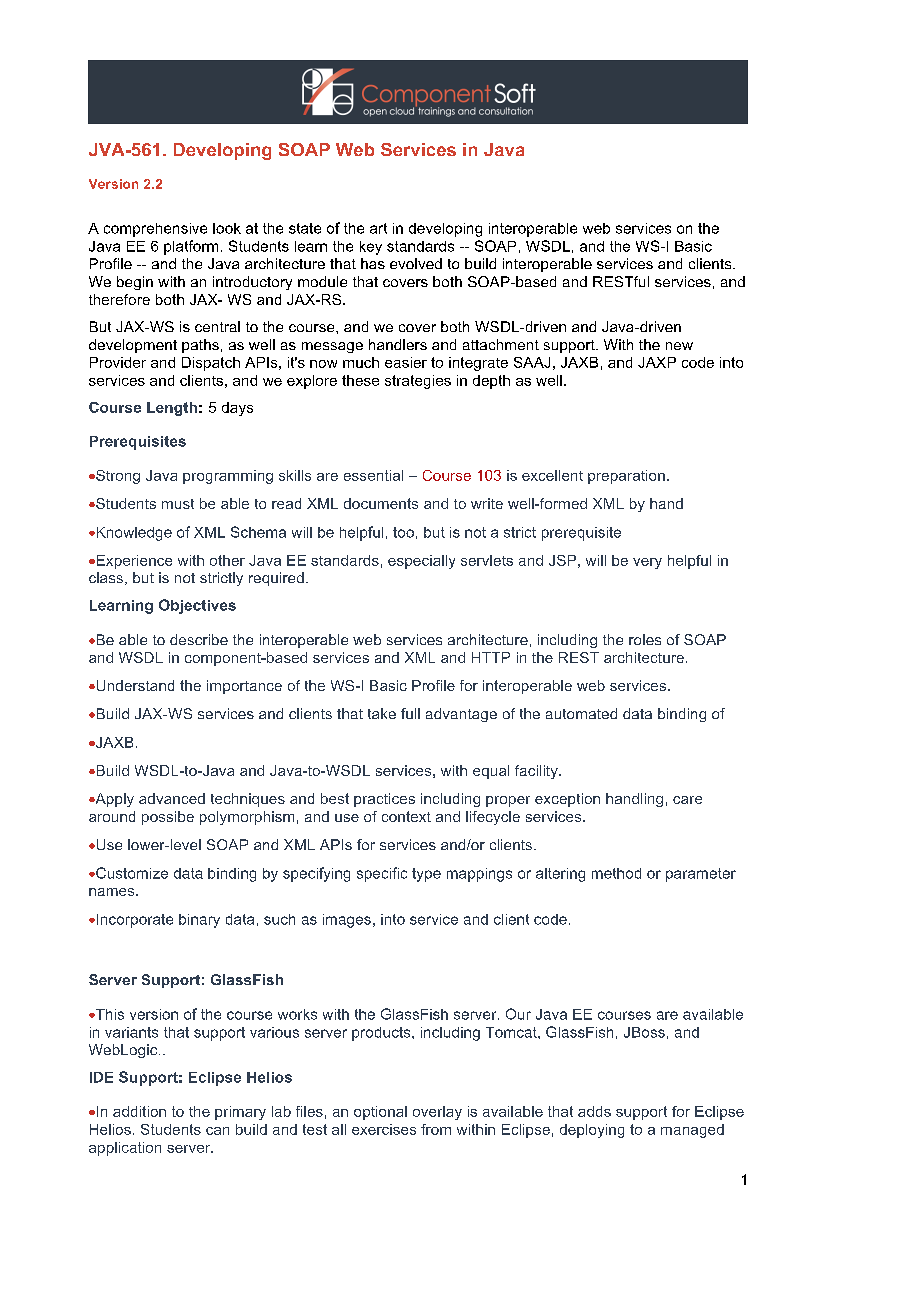 The width and height of the document is (924, 1308). Describe the element at coordinates (410, 713) in the document. I see `full` at that location.
